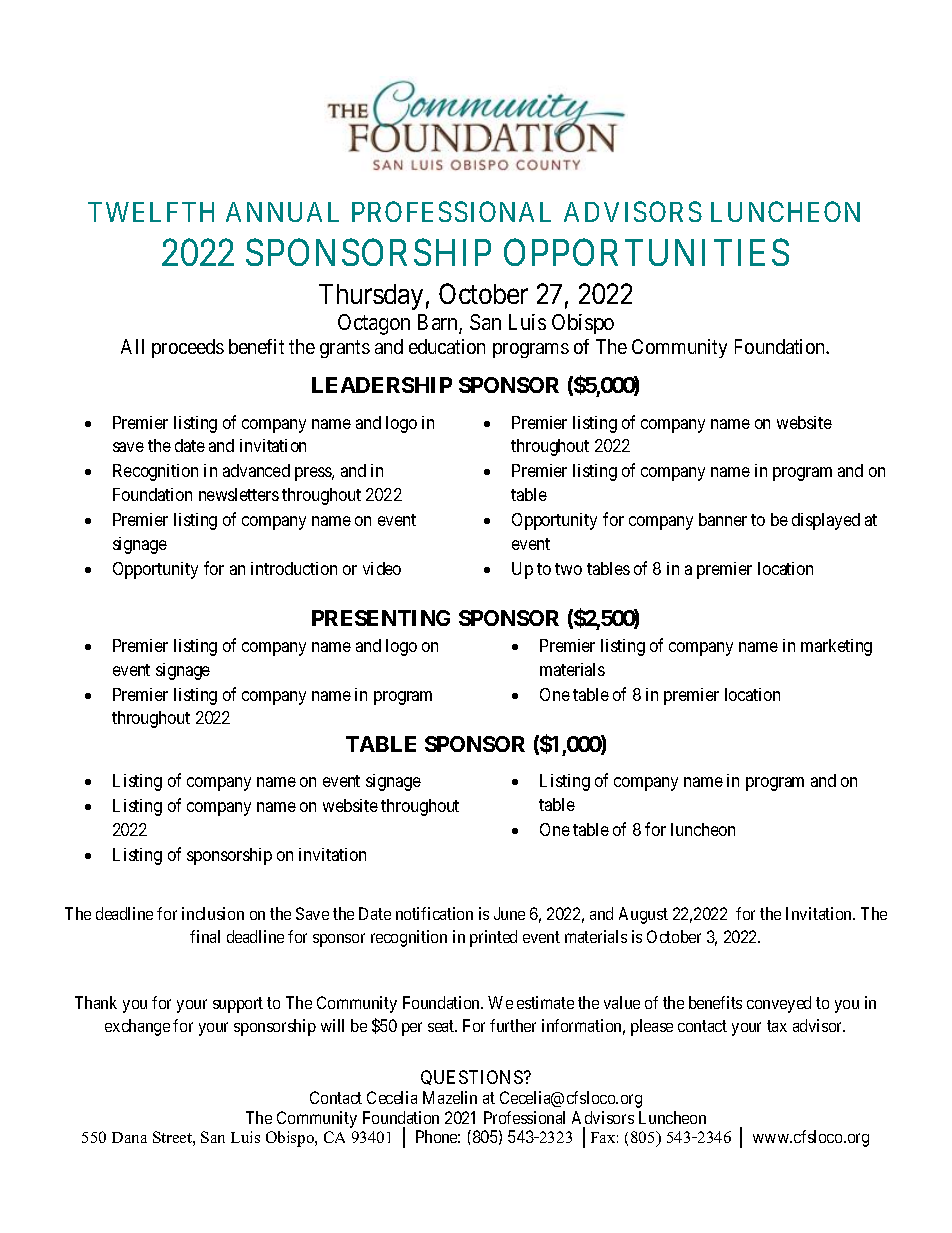 This image has height=1233, width=952. I want to click on video, so click(382, 568).
